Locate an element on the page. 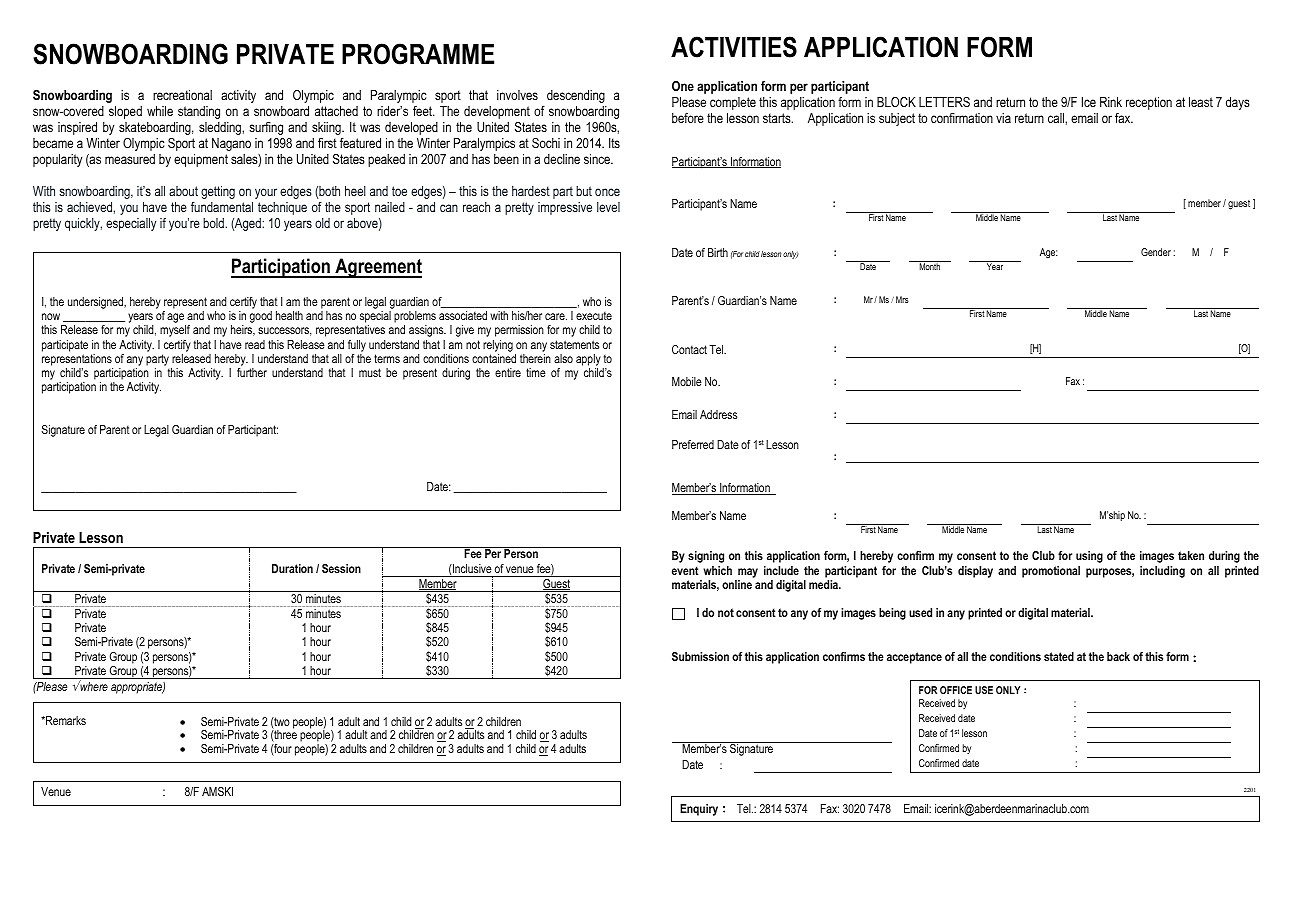 The image size is (1308, 924). reception is located at coordinates (1149, 103).
